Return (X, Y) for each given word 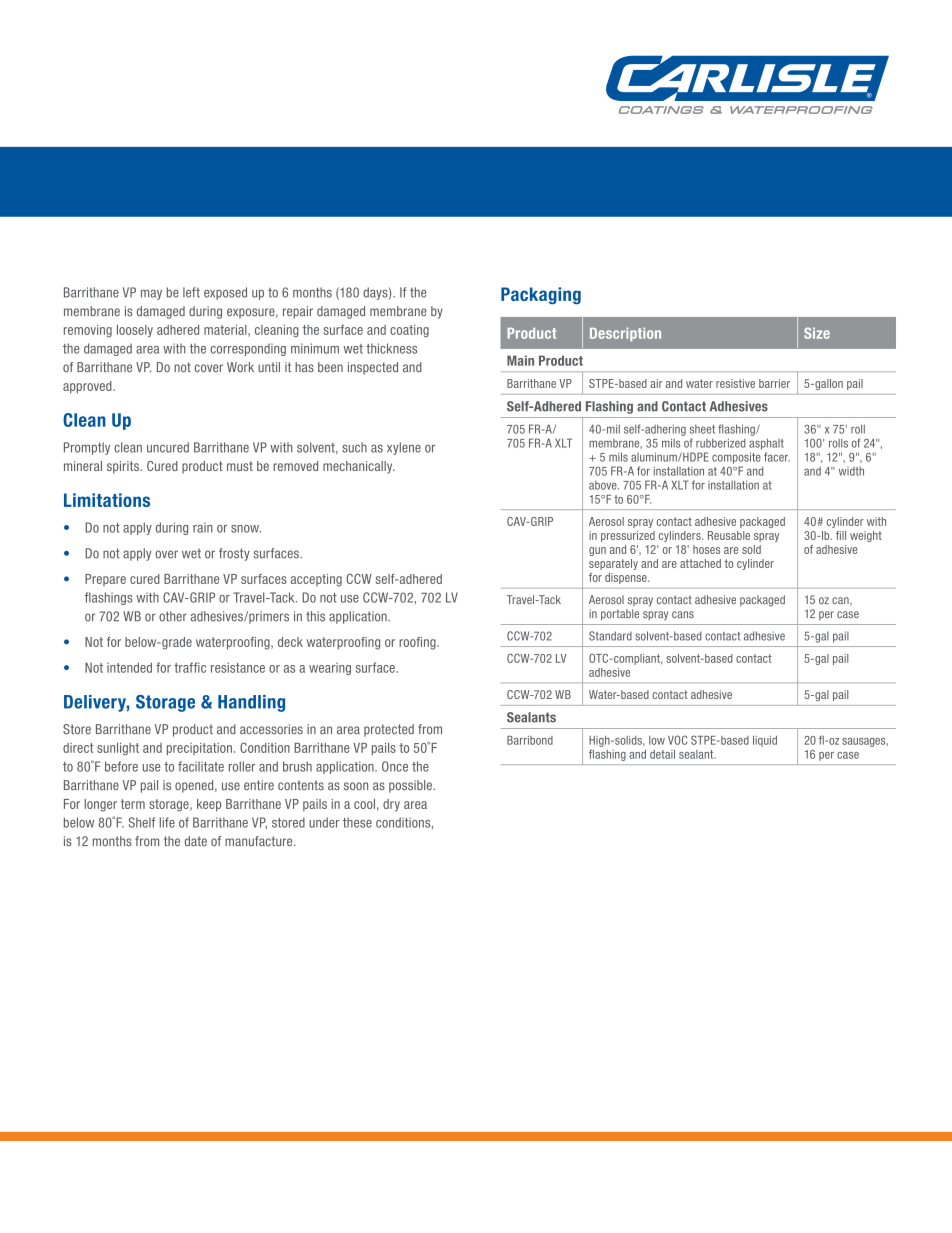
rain (203, 527)
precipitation (199, 749)
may (151, 294)
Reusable (729, 535)
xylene (404, 448)
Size (817, 333)
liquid (765, 741)
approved (88, 387)
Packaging (541, 296)
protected (389, 730)
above (604, 485)
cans (683, 614)
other (173, 616)
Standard (610, 636)
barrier (774, 383)
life (167, 822)
